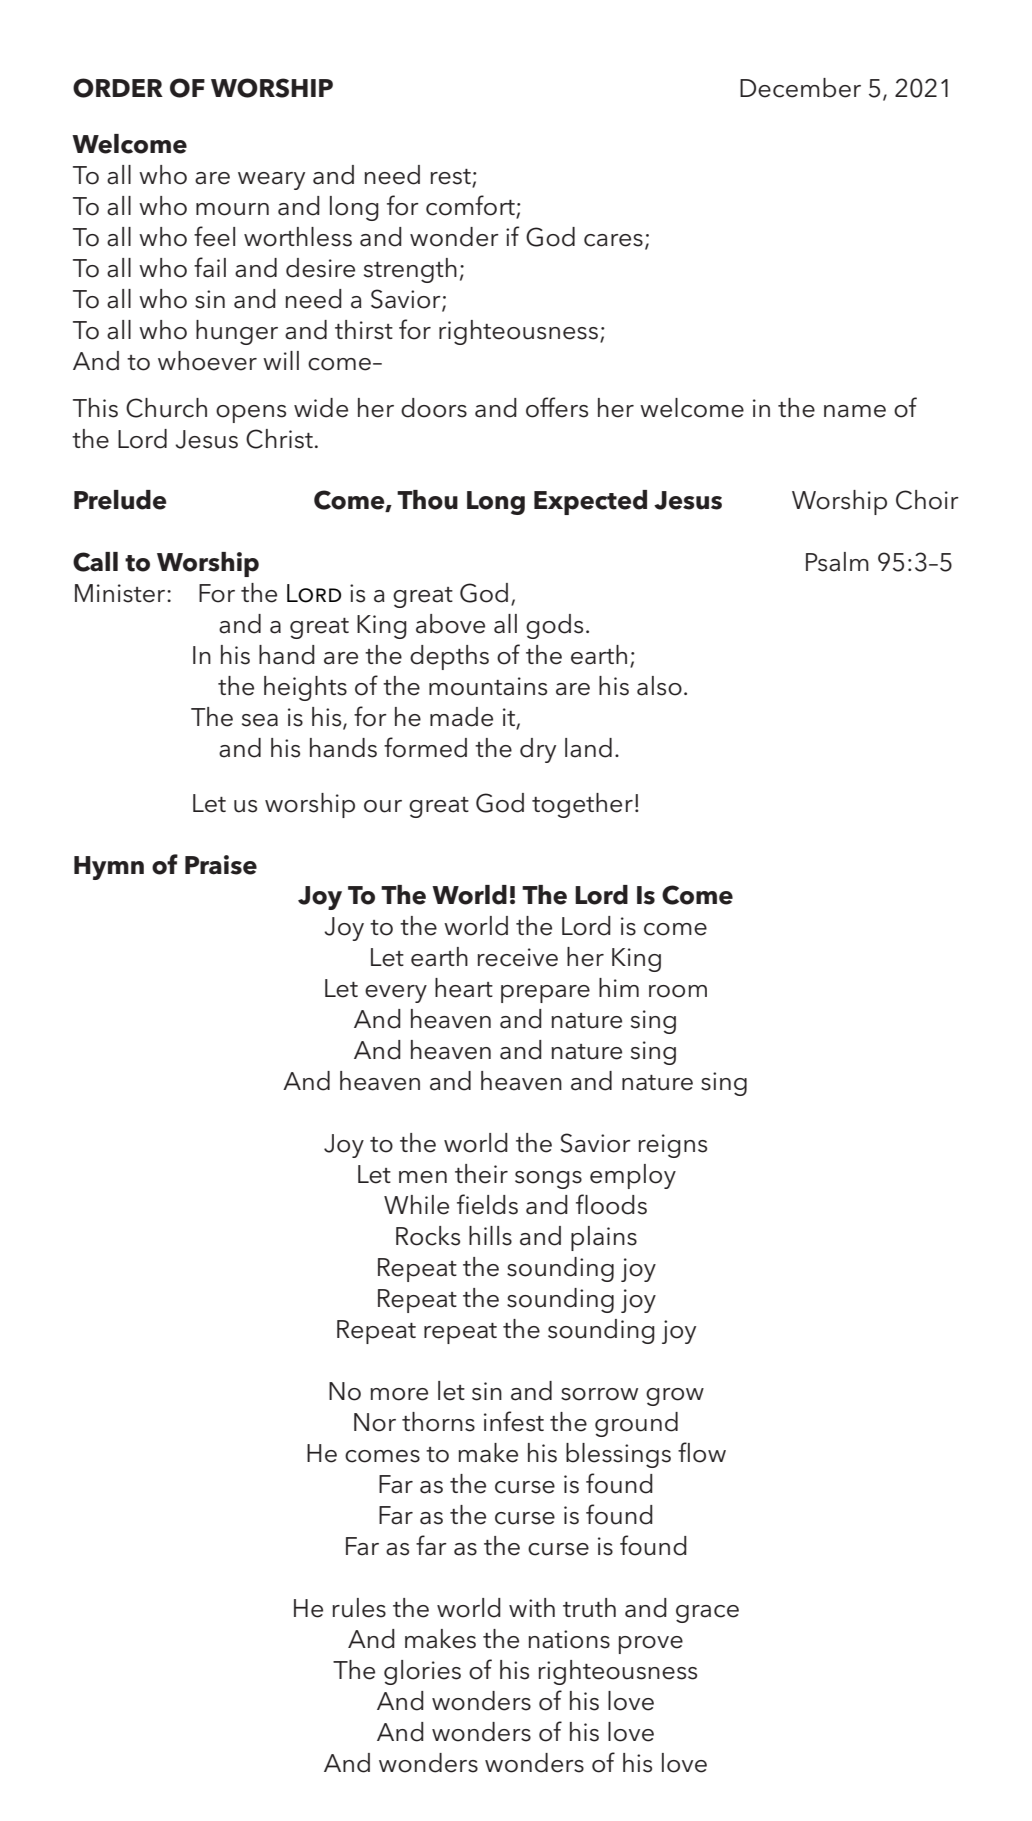 The height and width of the image is (1821, 1032). Describe the element at coordinates (590, 502) in the image. I see `Expected` at that location.
